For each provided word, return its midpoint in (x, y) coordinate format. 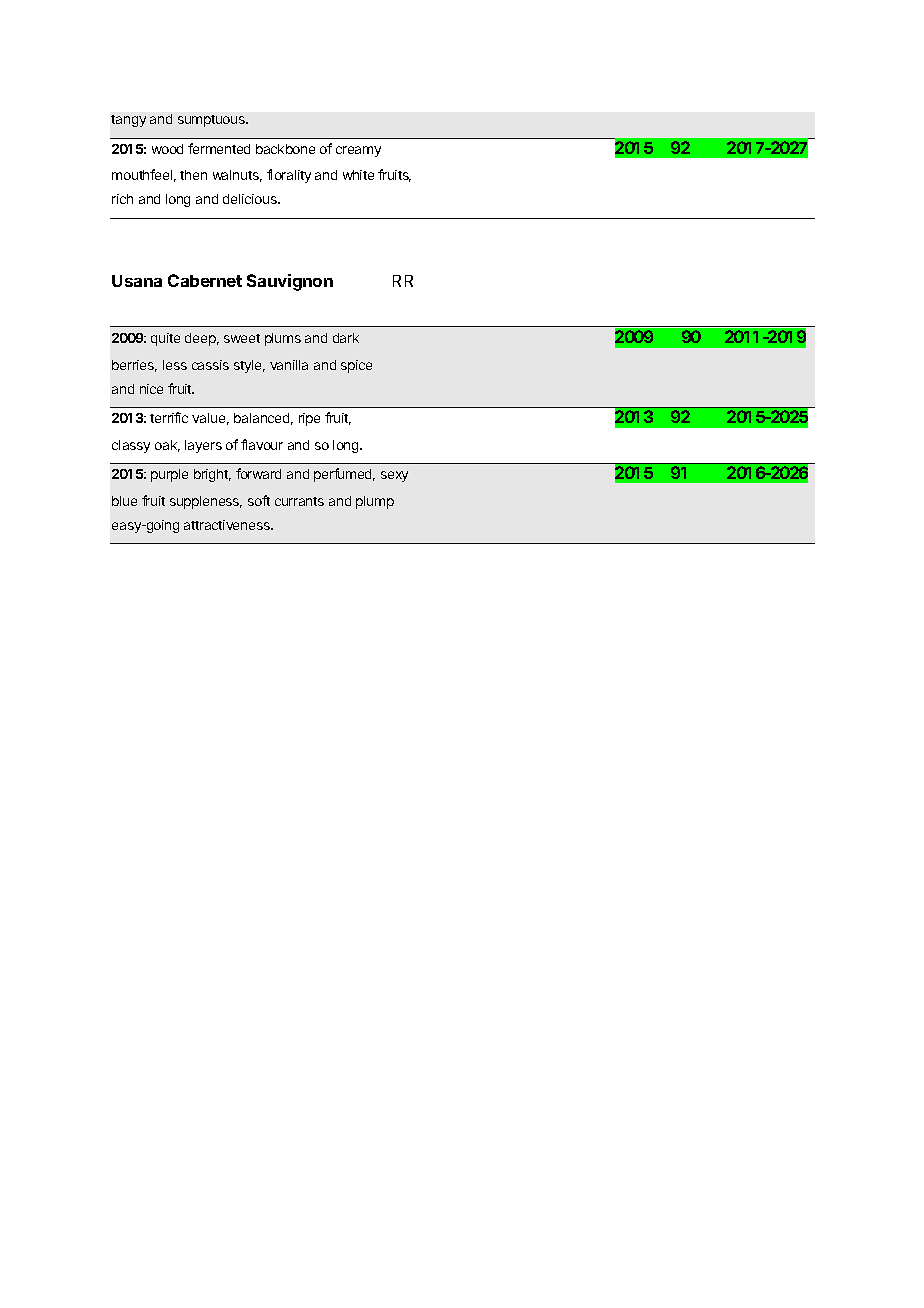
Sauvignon (290, 282)
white (358, 175)
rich (122, 199)
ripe (309, 419)
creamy (358, 151)
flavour (262, 444)
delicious (251, 199)
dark (346, 338)
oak (167, 446)
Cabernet (205, 280)
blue (124, 501)
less (175, 365)
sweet (242, 338)
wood (167, 149)
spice (356, 366)
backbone (285, 149)
